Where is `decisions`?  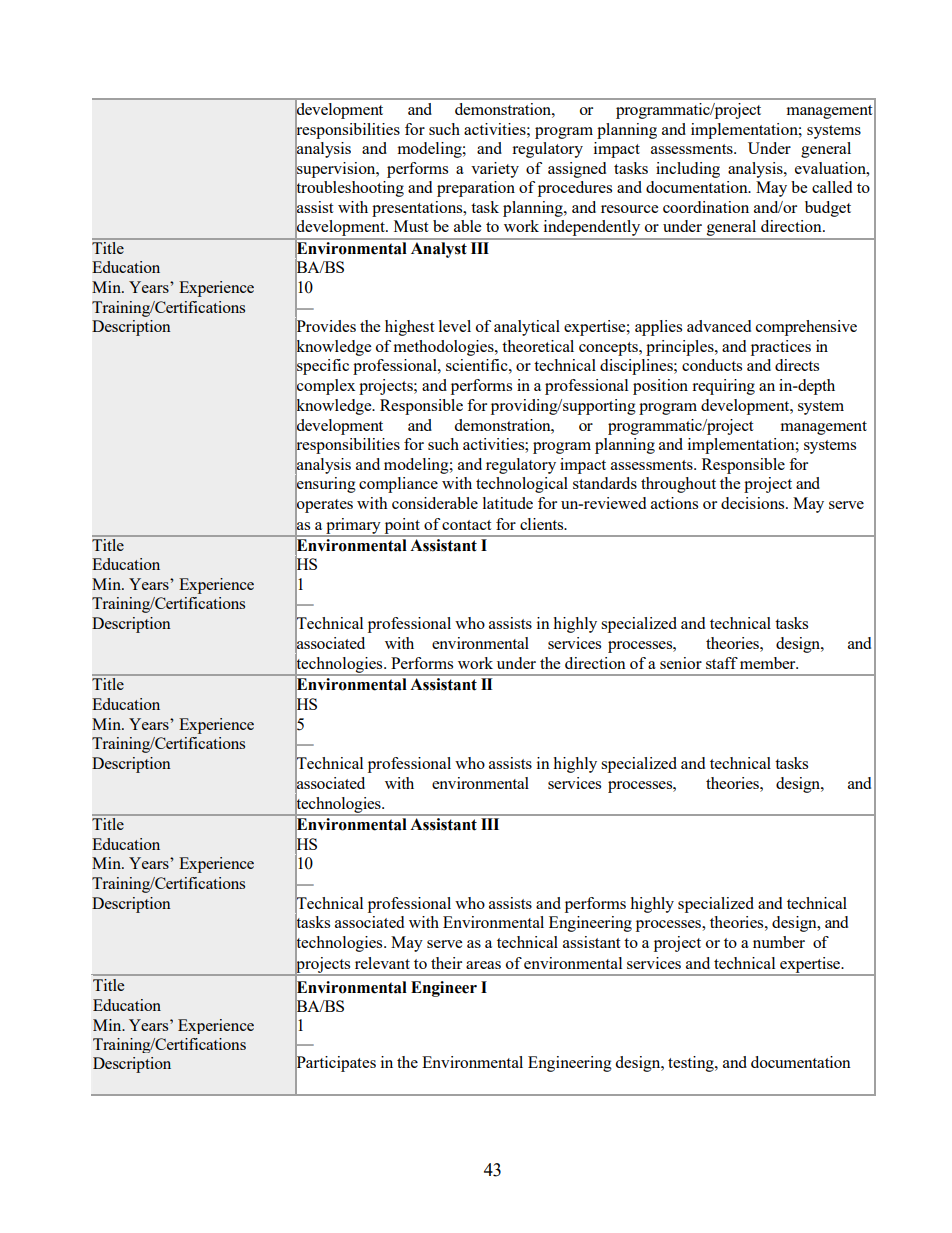 decisions is located at coordinates (754, 503).
